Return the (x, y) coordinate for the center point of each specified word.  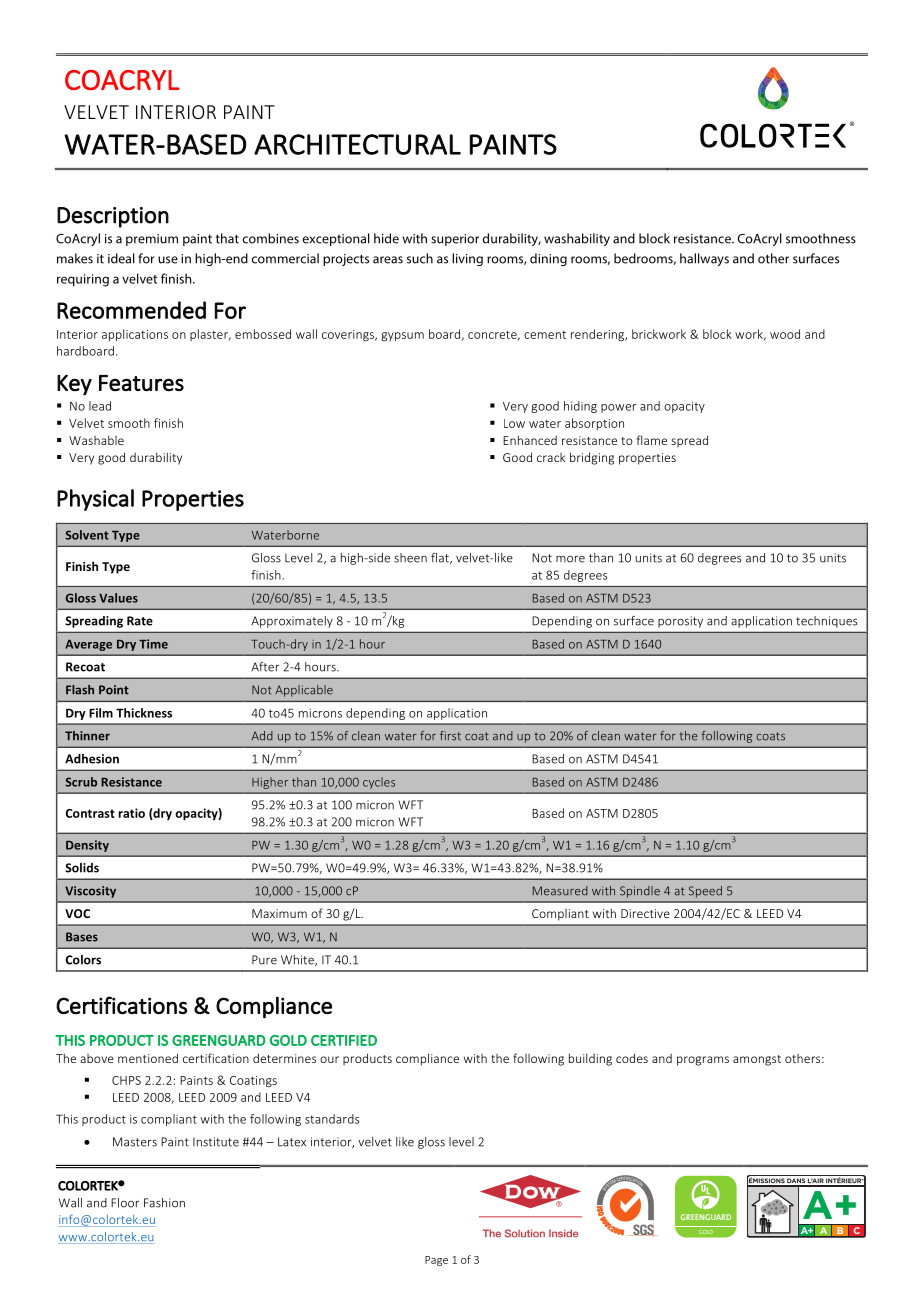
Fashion (164, 1203)
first (450, 736)
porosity (680, 622)
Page (436, 1261)
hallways (704, 259)
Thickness (144, 713)
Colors (83, 960)
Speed (705, 892)
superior (455, 240)
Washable (96, 440)
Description (113, 217)
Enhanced (530, 440)
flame (652, 440)
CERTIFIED (344, 1040)
